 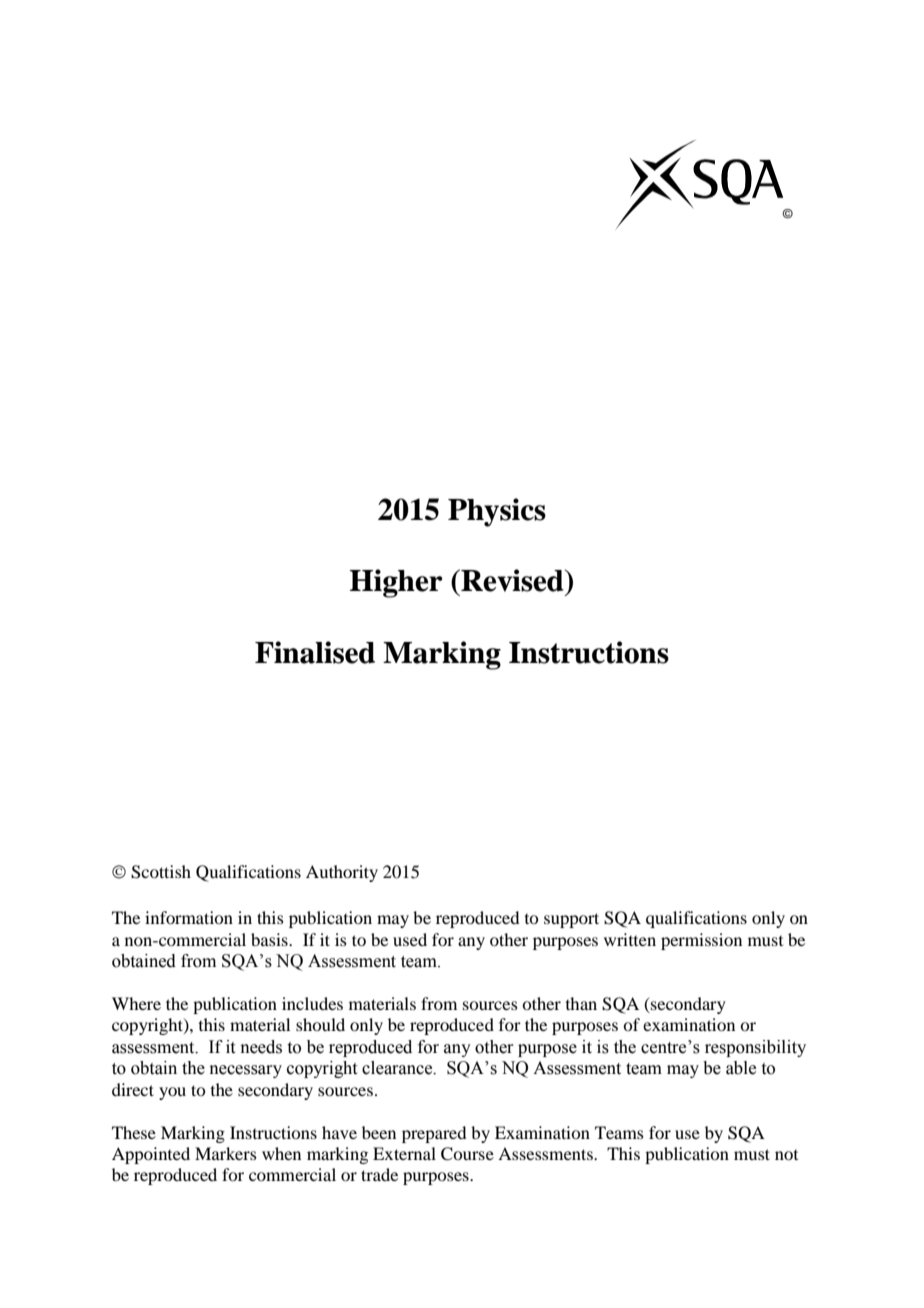 What do you see at coordinates (342, 873) in the page?
I see `Authority` at bounding box center [342, 873].
